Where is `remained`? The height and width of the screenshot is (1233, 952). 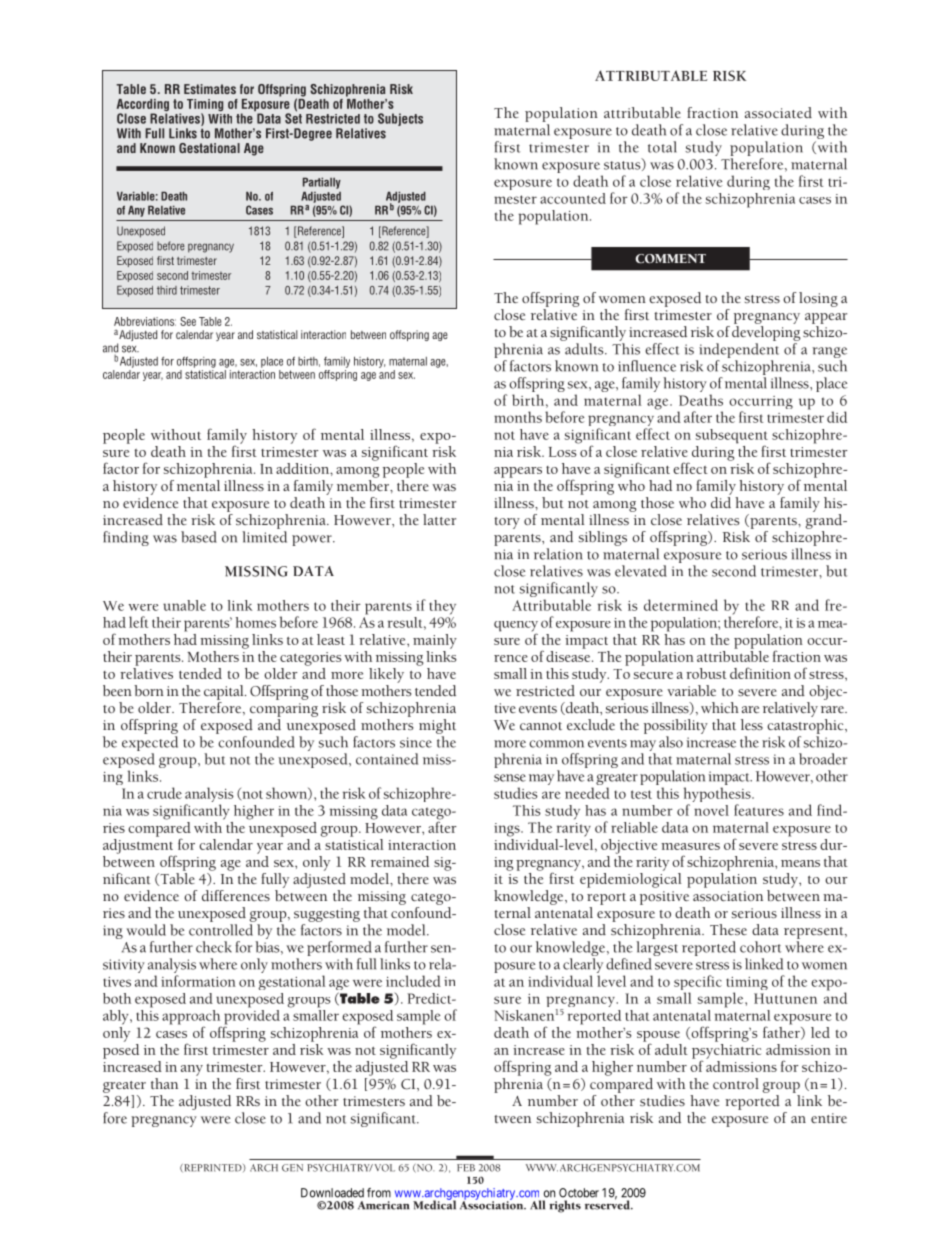
remained is located at coordinates (400, 861).
